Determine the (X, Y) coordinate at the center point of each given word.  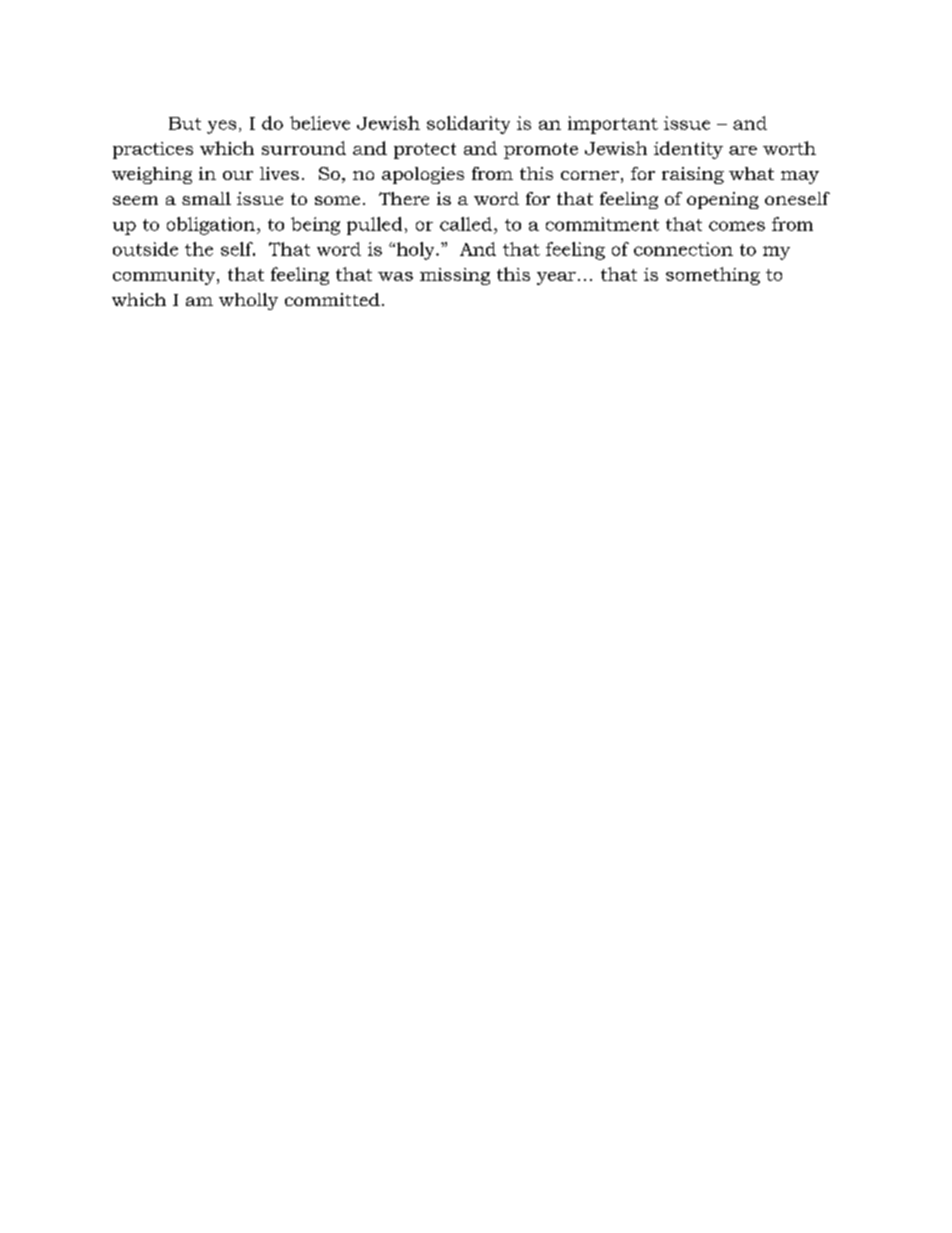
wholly (248, 301)
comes (737, 226)
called (466, 224)
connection (683, 249)
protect (425, 151)
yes (221, 127)
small (206, 198)
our (238, 175)
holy (415, 251)
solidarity (468, 125)
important (613, 125)
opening (723, 200)
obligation (211, 226)
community (165, 276)
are (743, 150)
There (404, 198)
